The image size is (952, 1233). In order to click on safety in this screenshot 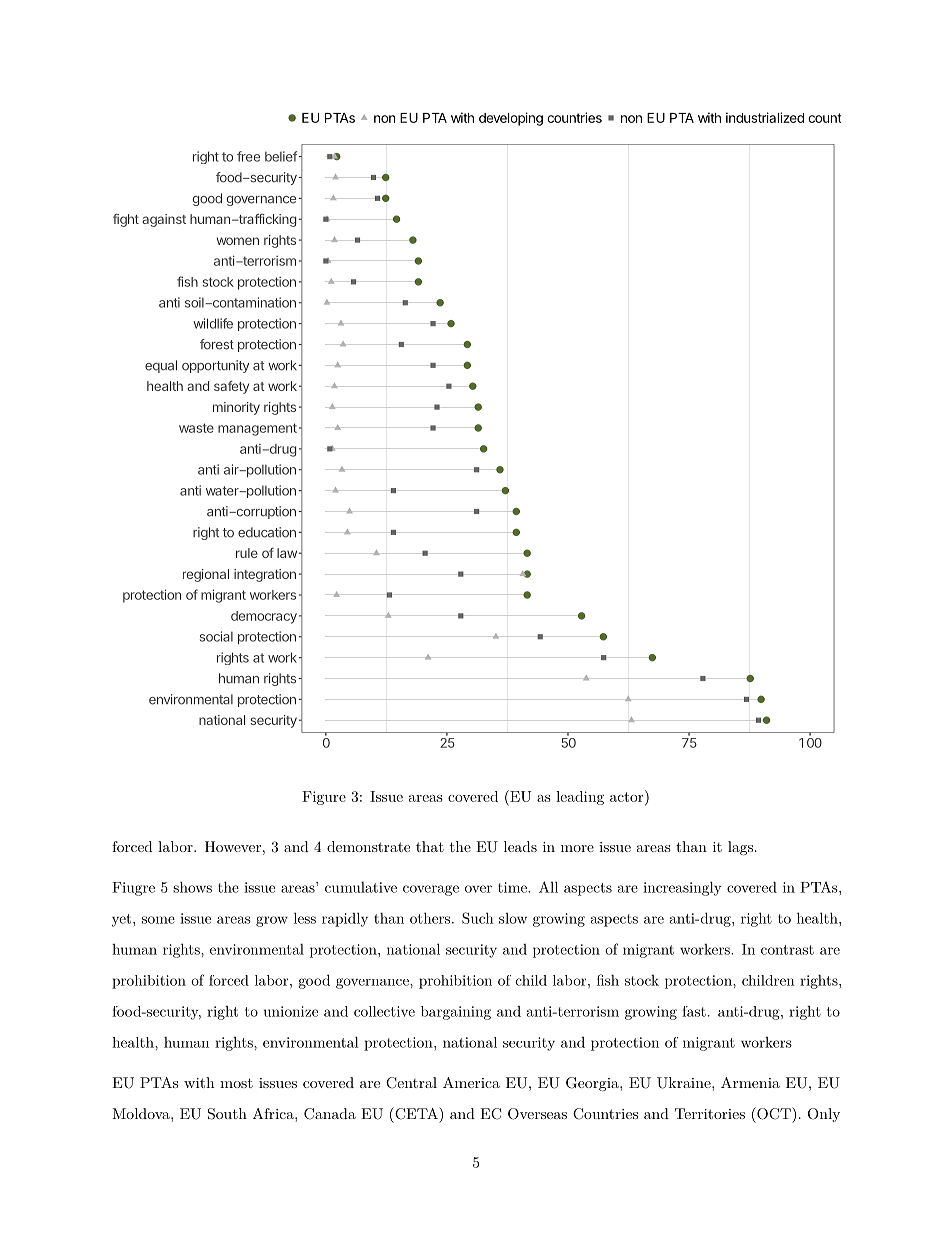, I will do `click(231, 387)`.
